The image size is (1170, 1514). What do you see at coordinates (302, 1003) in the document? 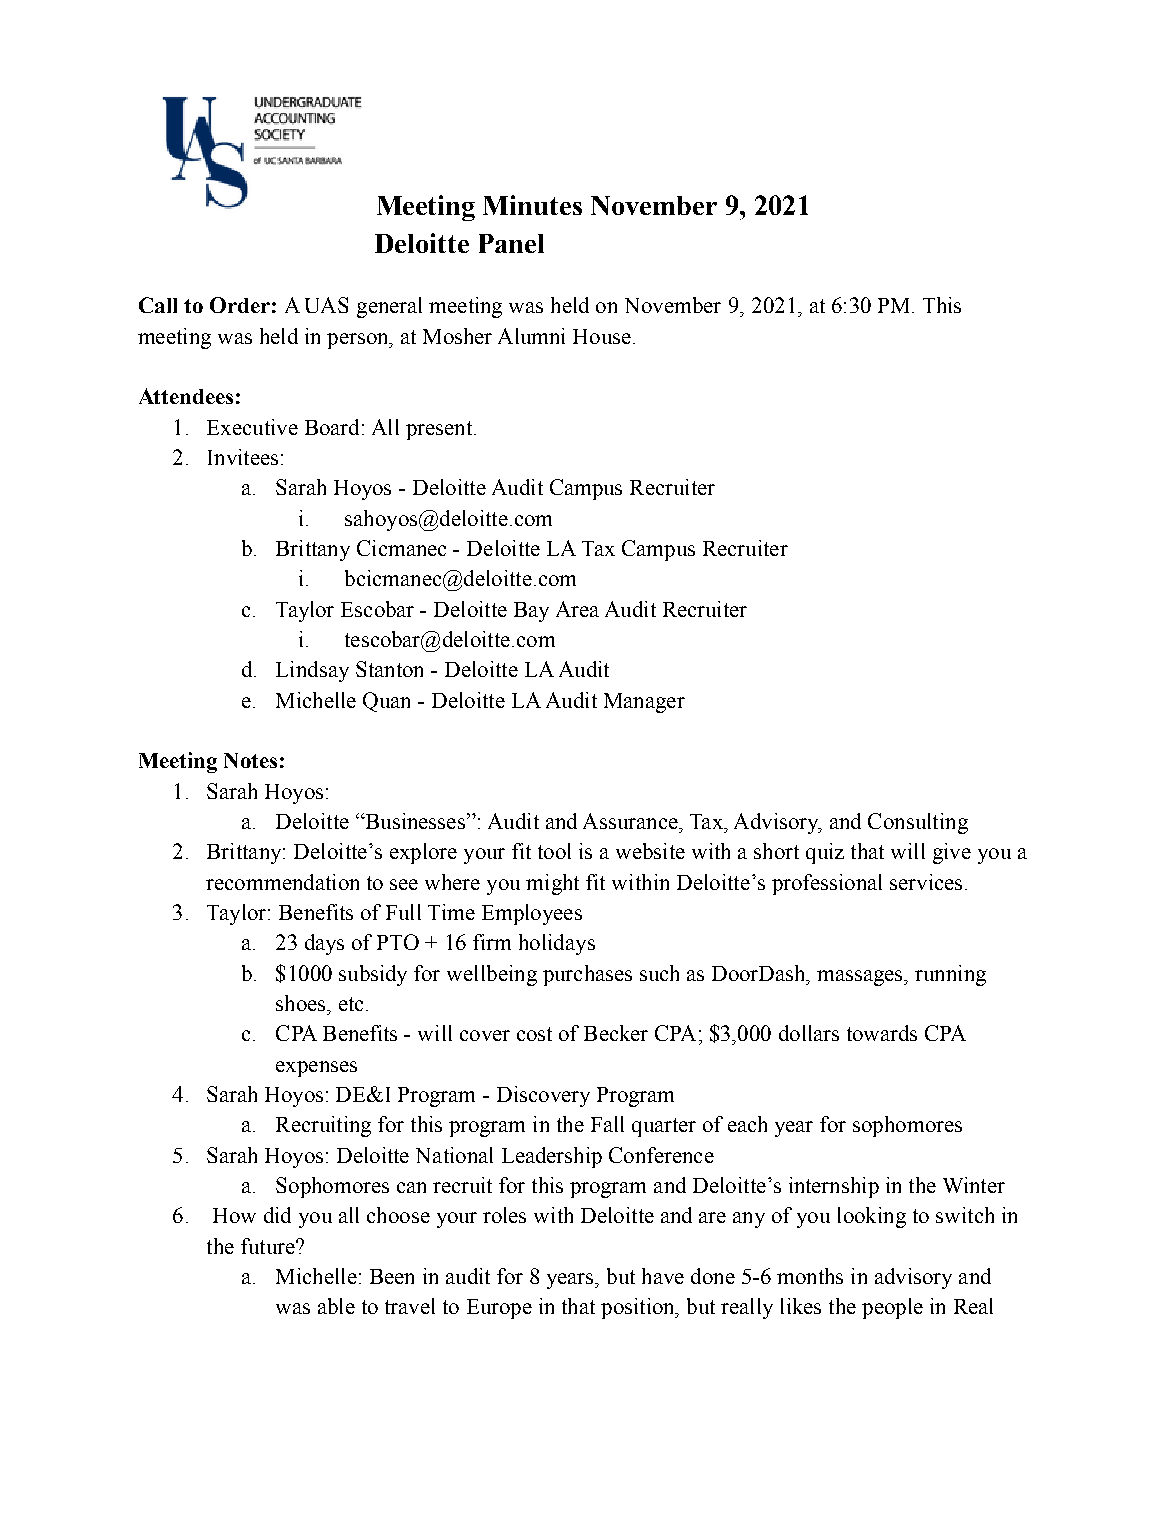
I see `shoes` at bounding box center [302, 1003].
